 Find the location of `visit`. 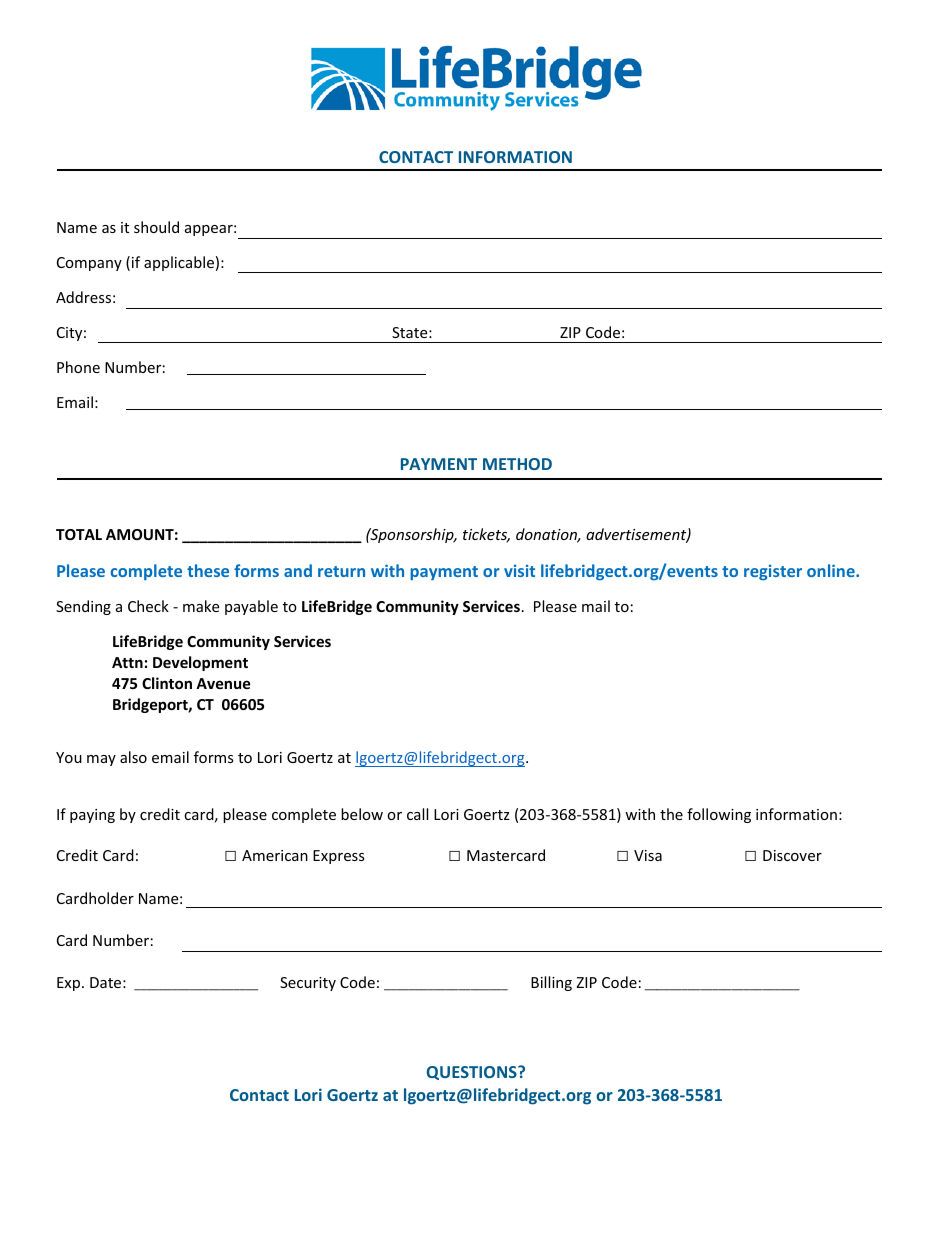

visit is located at coordinates (519, 571).
